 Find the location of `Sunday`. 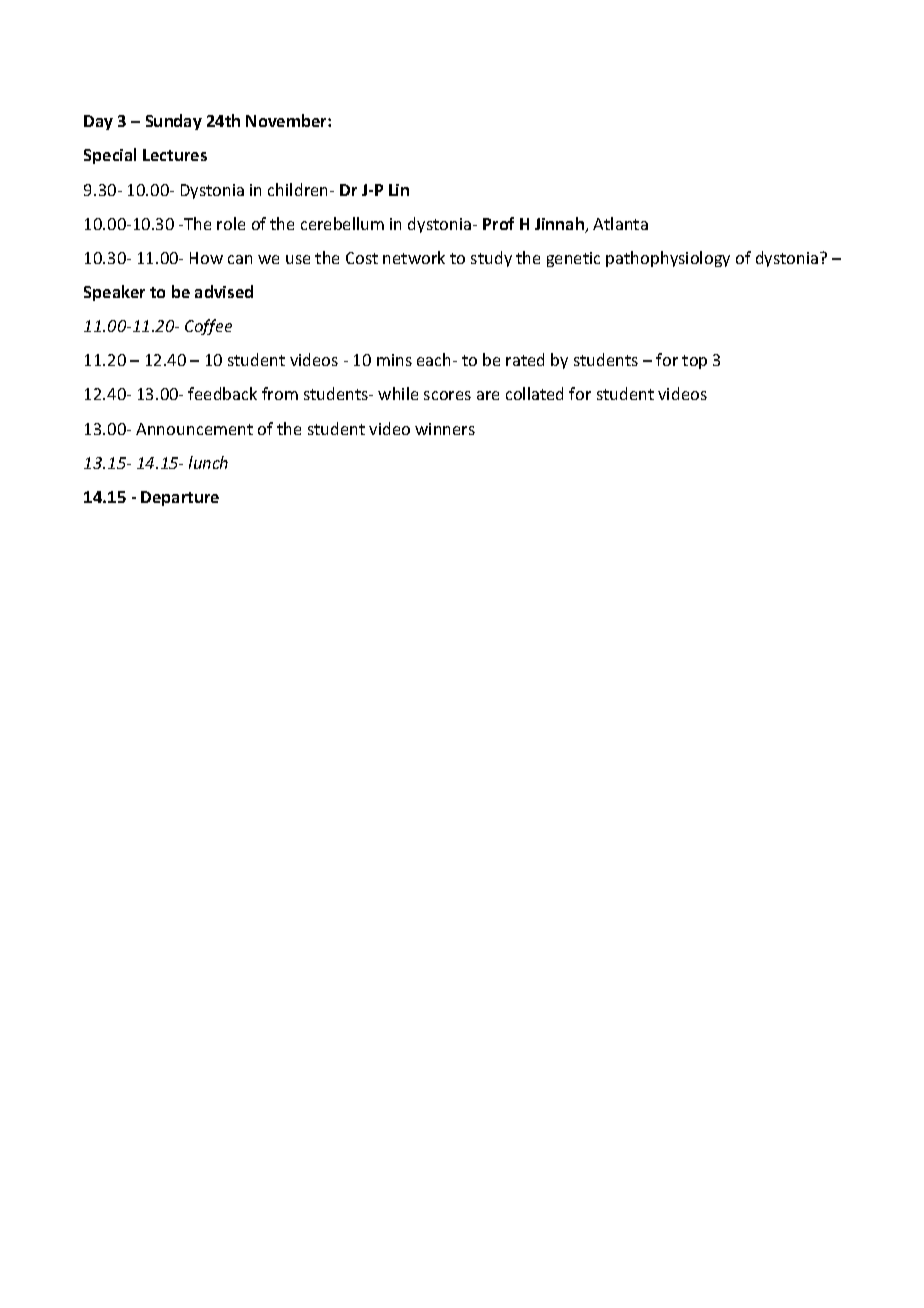

Sunday is located at coordinates (174, 122).
